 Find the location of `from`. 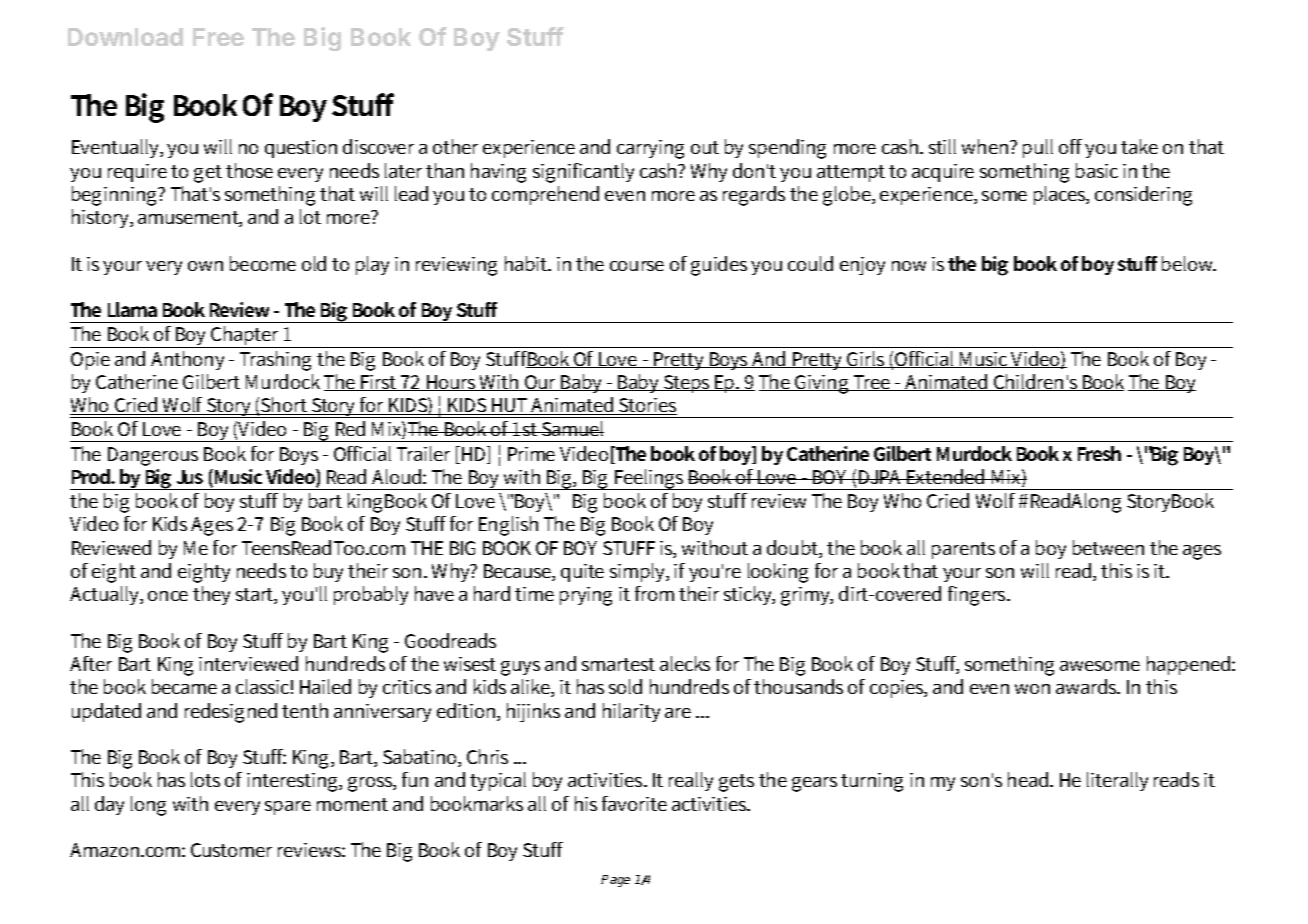

from is located at coordinates (654, 593).
